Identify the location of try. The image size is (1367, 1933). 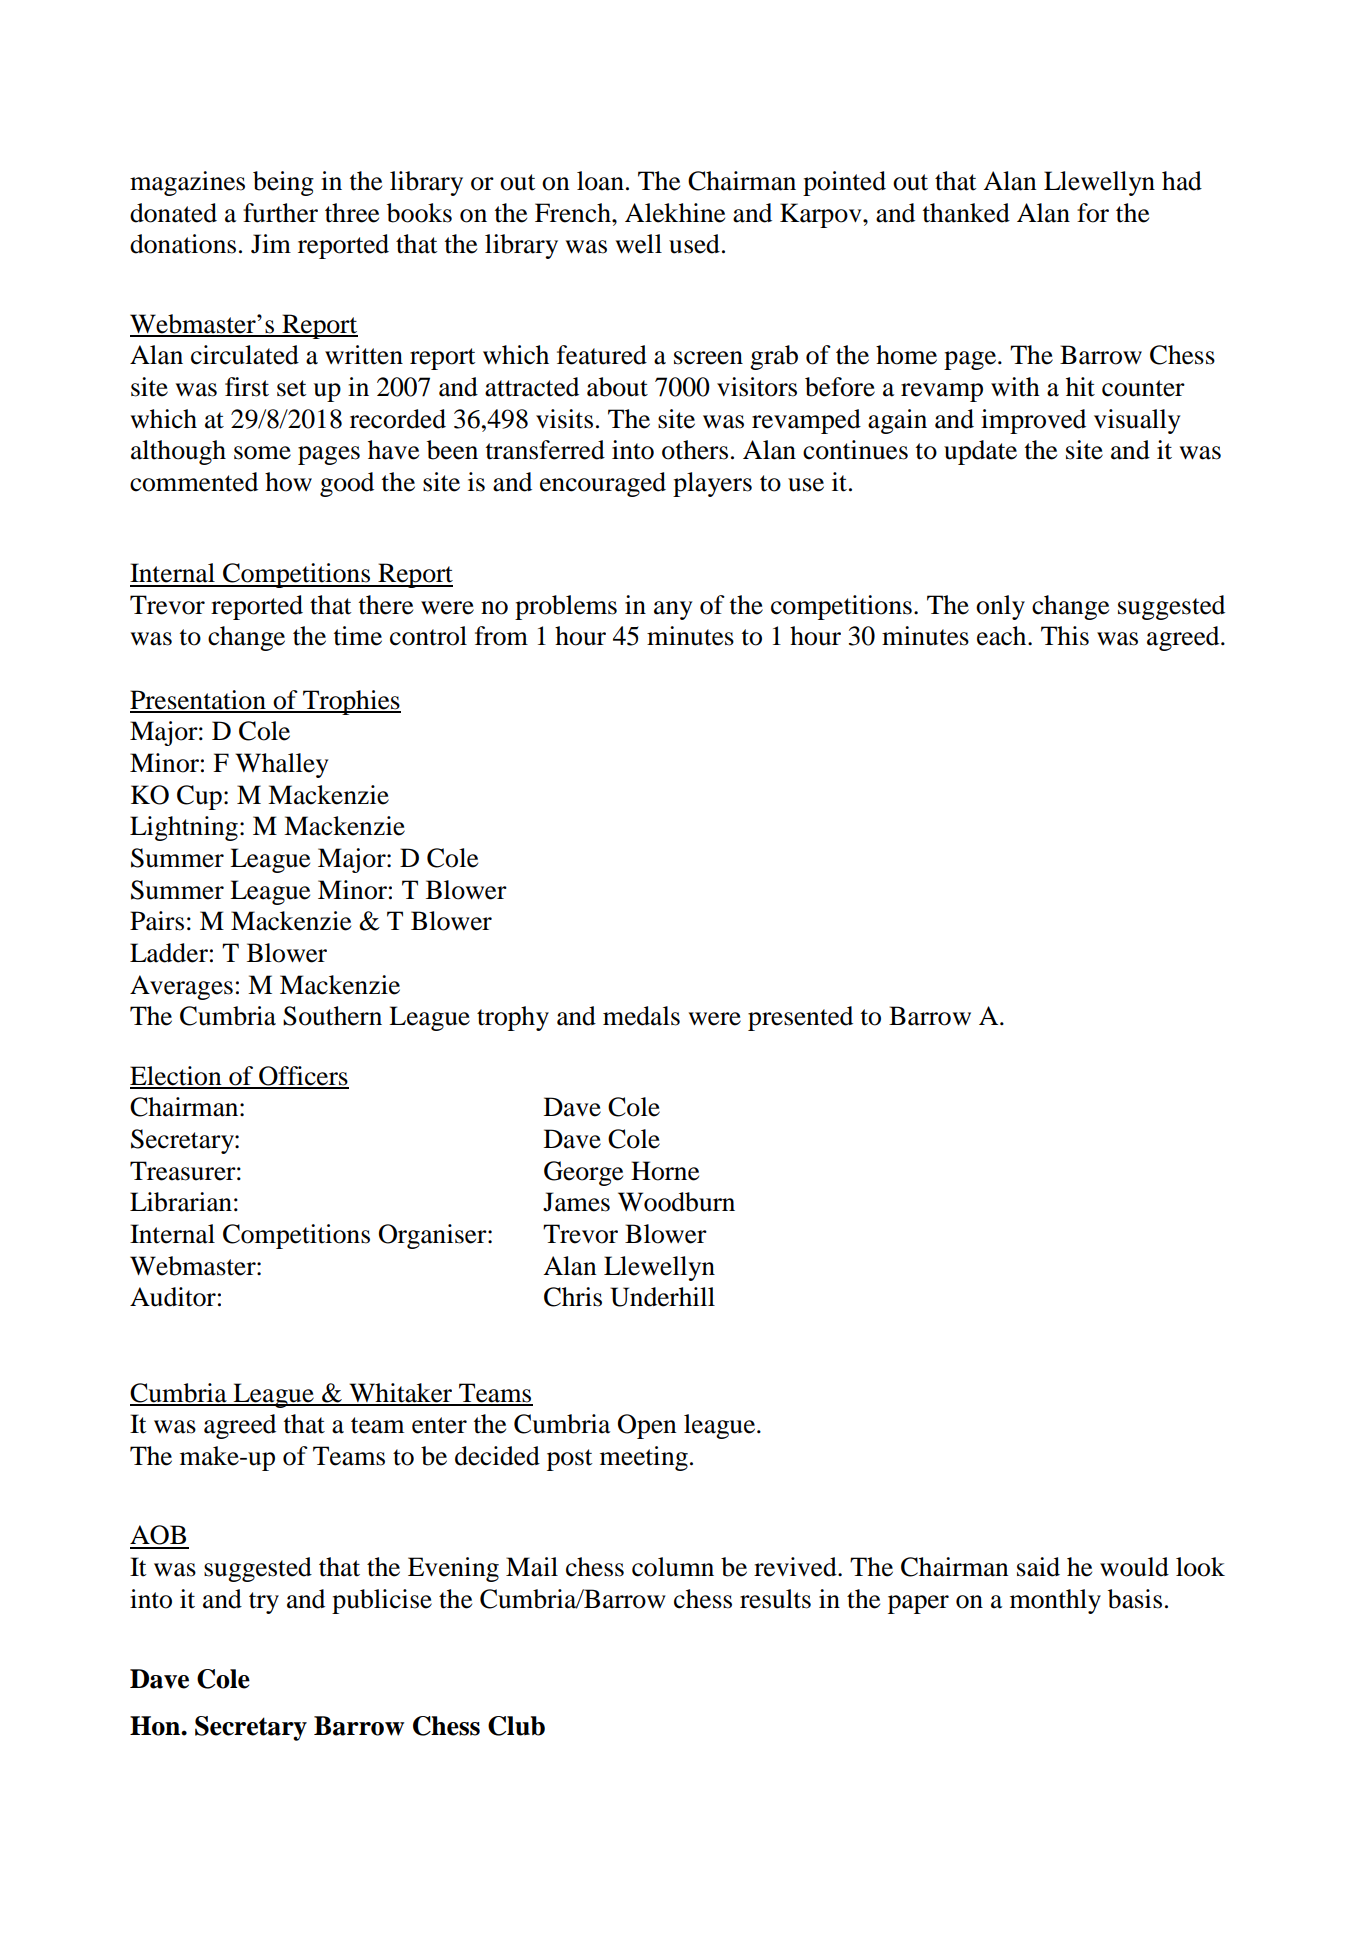
(264, 1603).
